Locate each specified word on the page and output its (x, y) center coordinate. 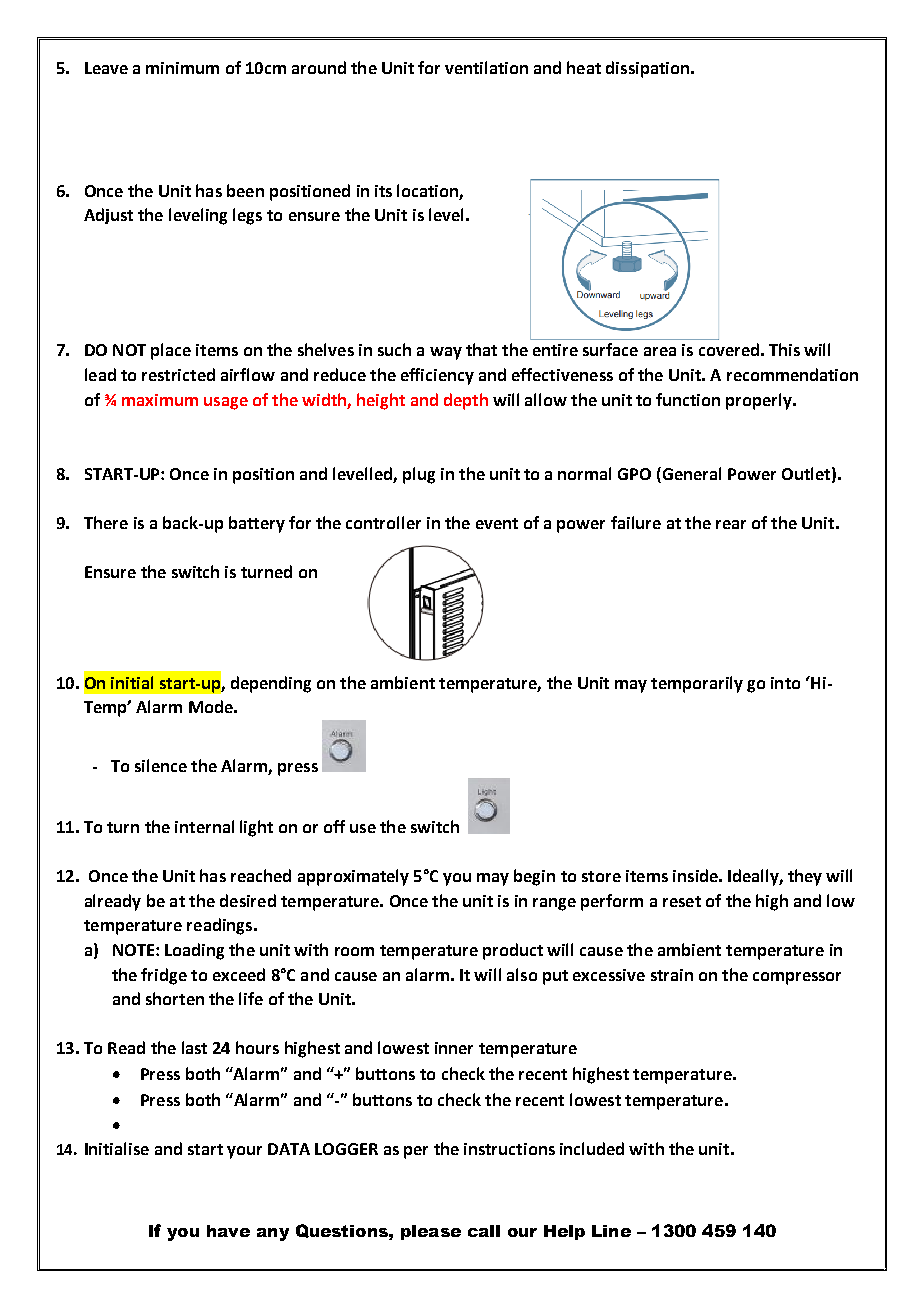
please (431, 1232)
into (785, 683)
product (513, 951)
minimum (182, 68)
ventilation (486, 67)
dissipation (647, 69)
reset (682, 901)
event (497, 523)
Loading (194, 951)
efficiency (437, 376)
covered (729, 349)
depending (271, 684)
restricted (178, 374)
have (228, 1231)
